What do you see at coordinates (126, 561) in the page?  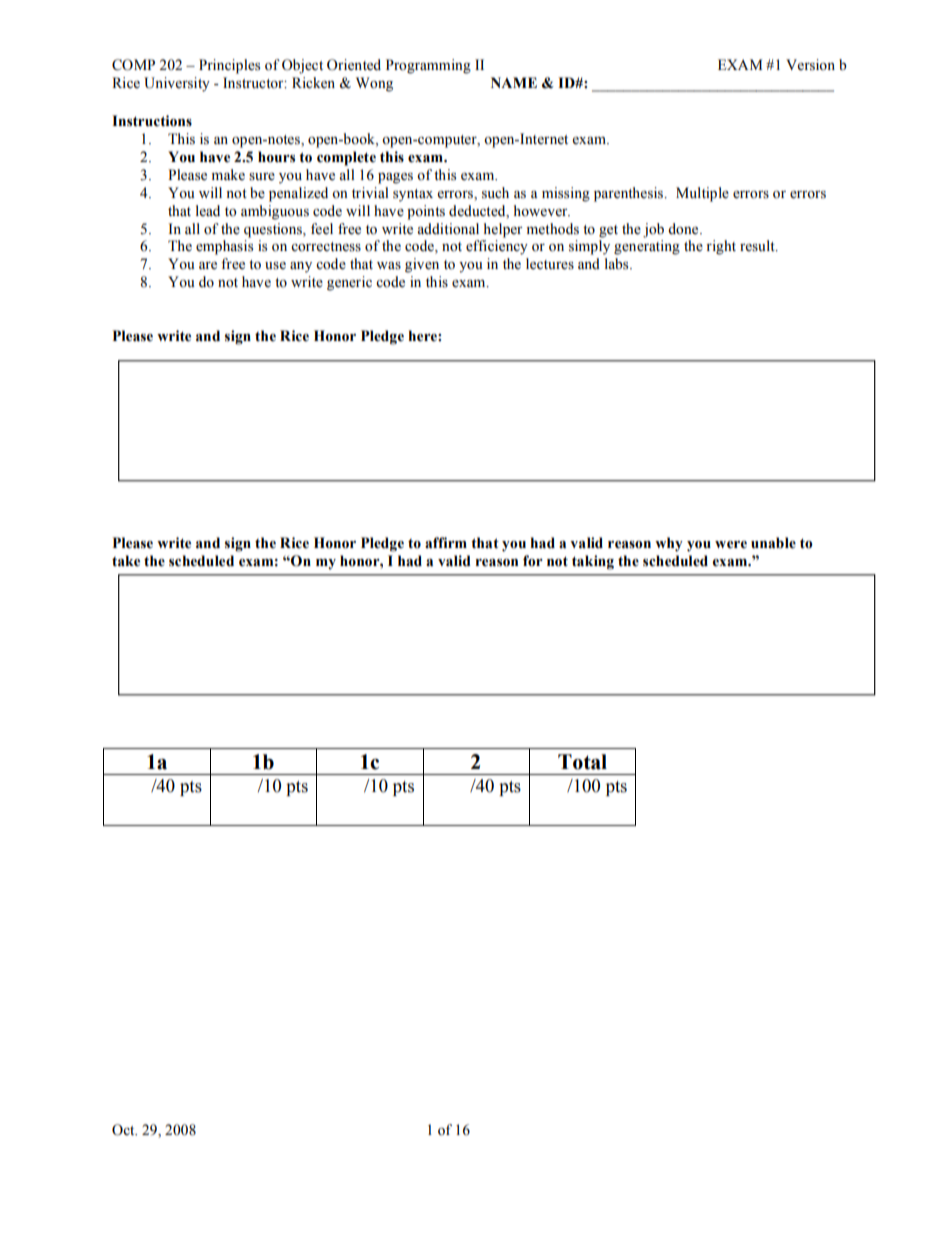 I see `take` at bounding box center [126, 561].
